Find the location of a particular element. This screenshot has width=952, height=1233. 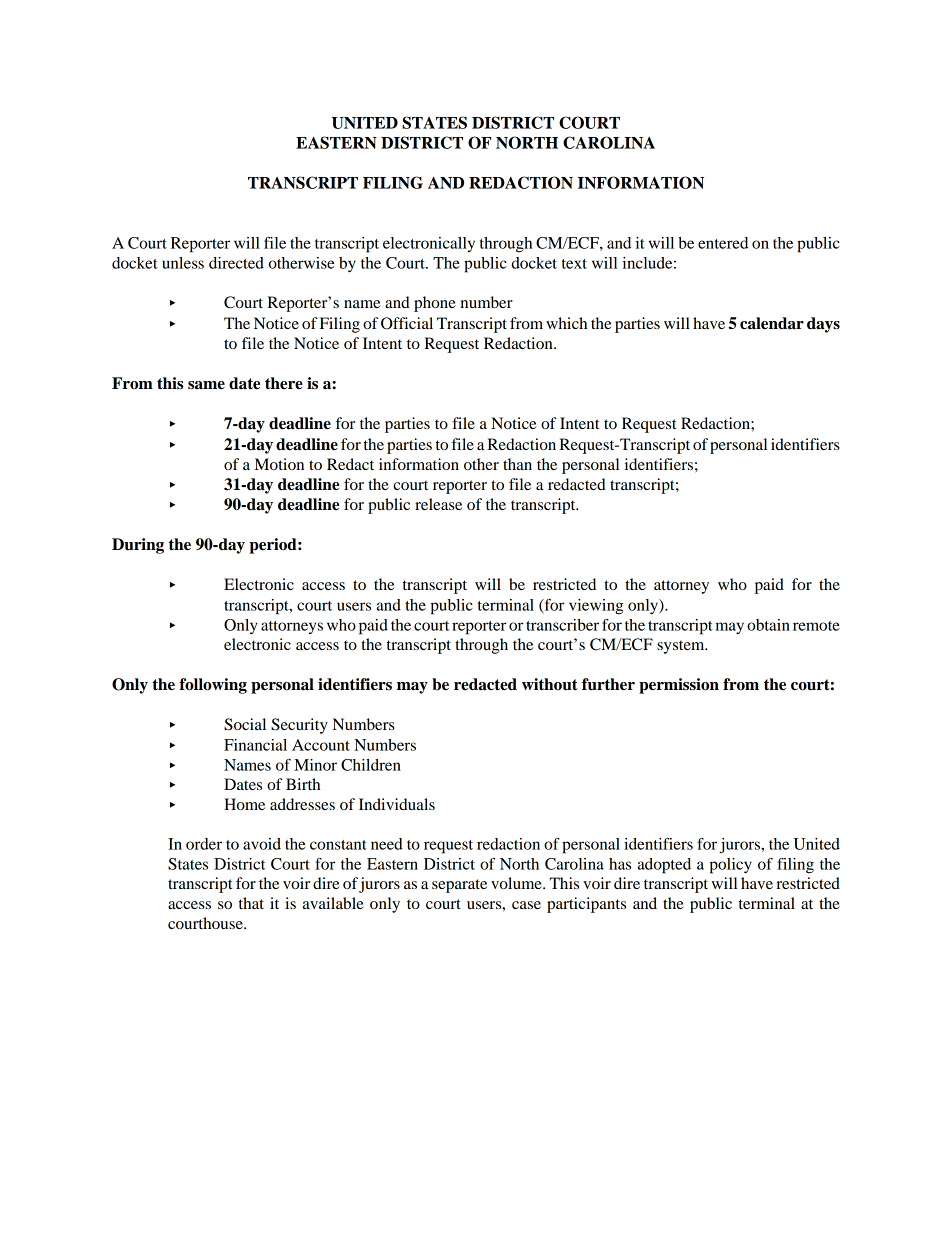

unless is located at coordinates (183, 263).
